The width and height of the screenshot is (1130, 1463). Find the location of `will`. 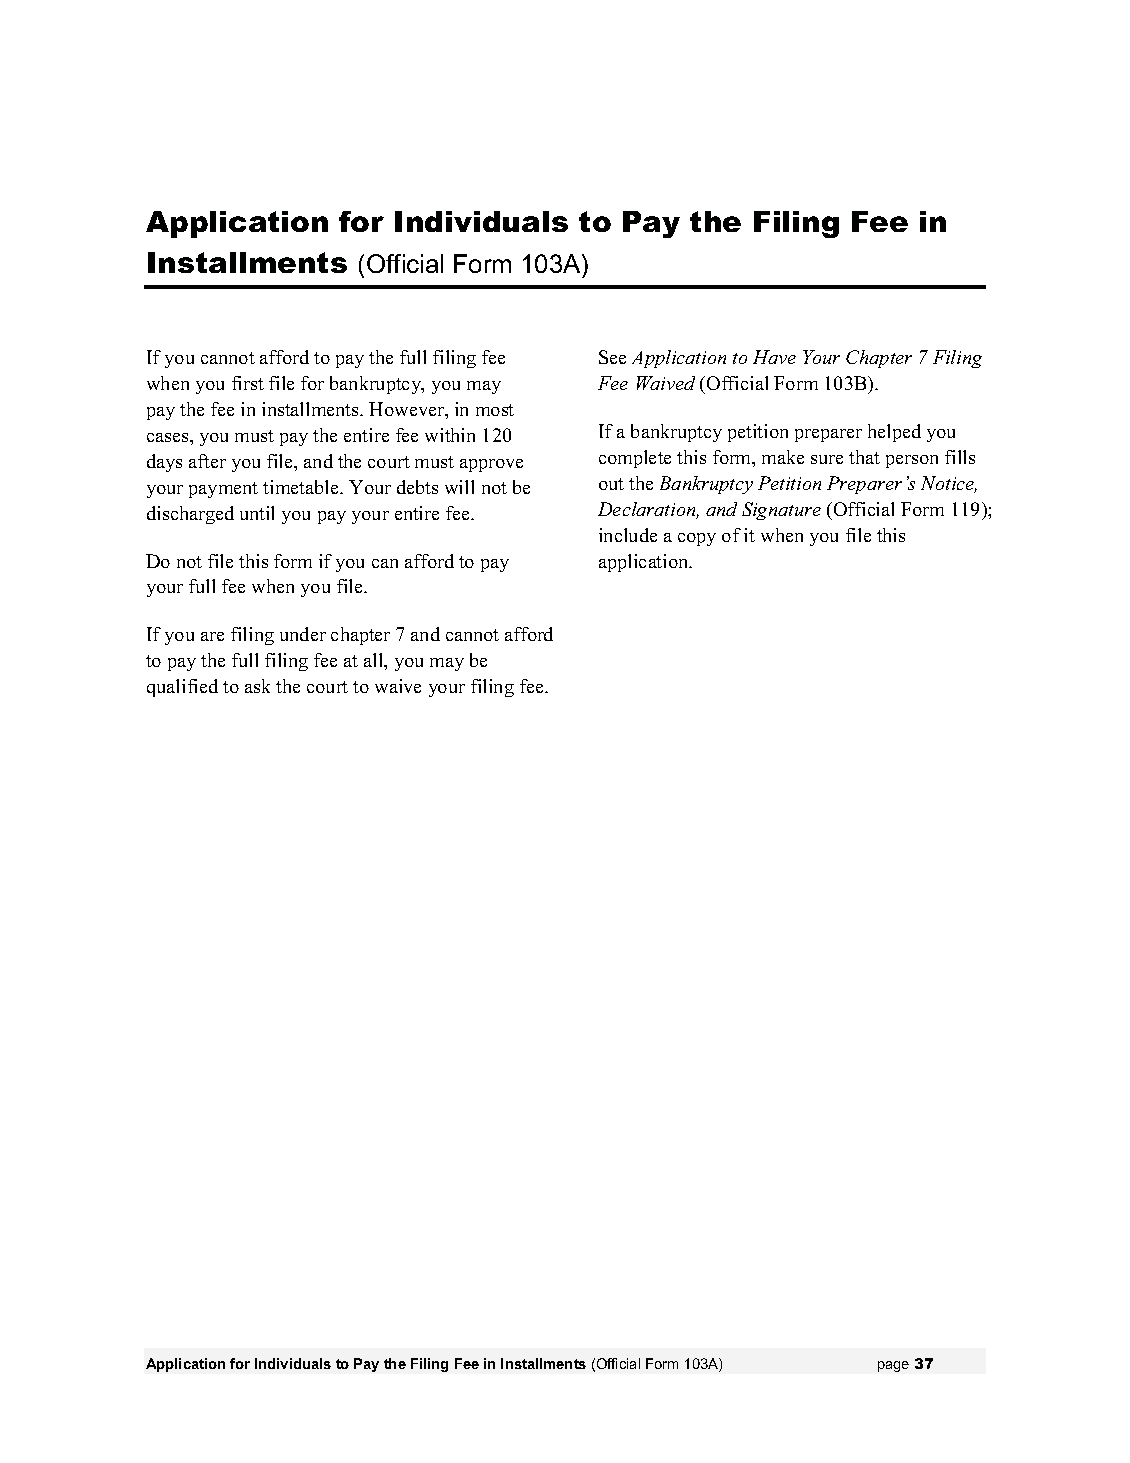

will is located at coordinates (459, 487).
